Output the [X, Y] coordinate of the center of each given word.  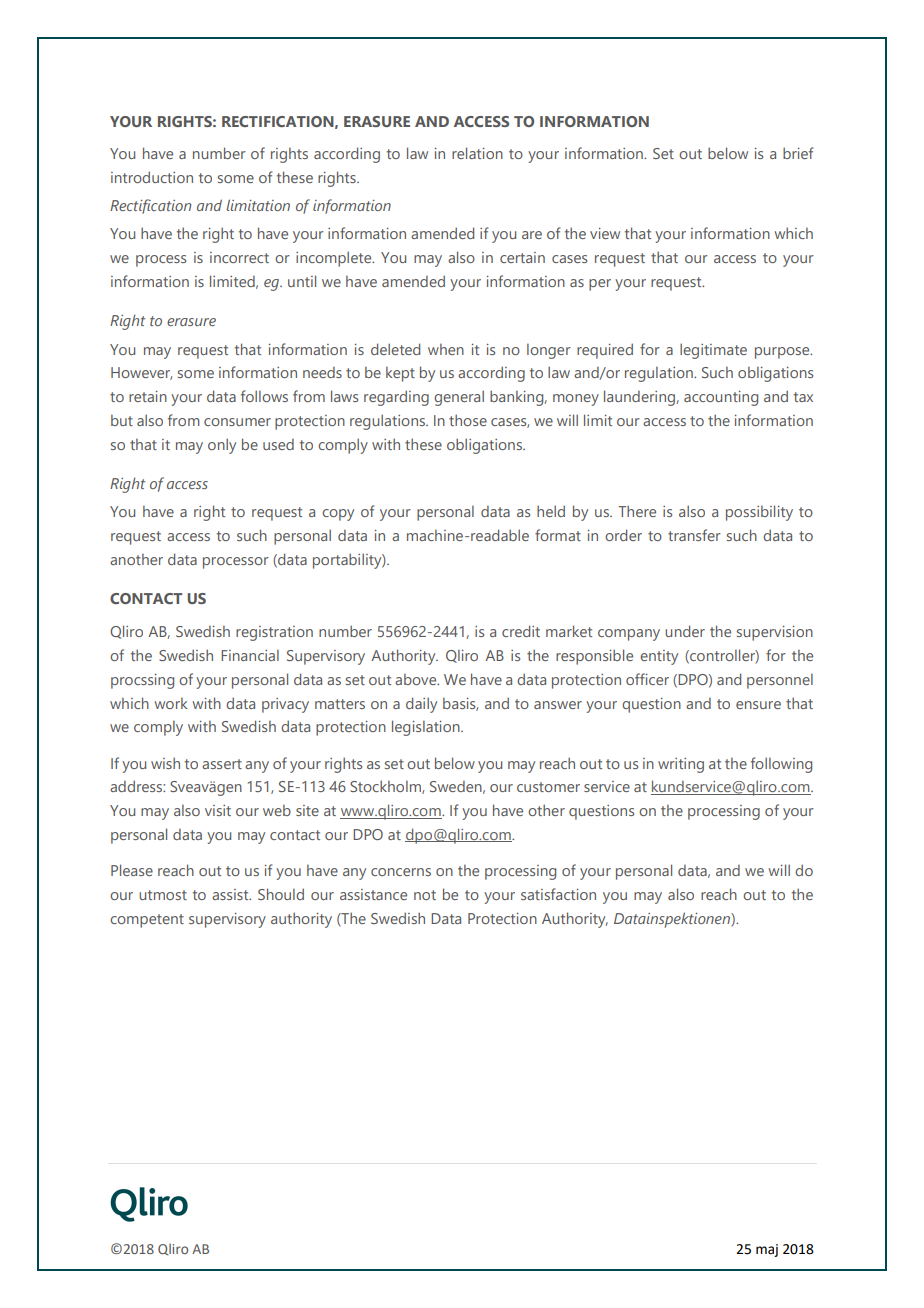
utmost [163, 895]
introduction [152, 177]
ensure [758, 705]
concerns [401, 872]
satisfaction [558, 894]
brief [798, 153]
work [171, 703]
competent [147, 921]
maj [767, 1250]
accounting [721, 398]
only [222, 446]
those [468, 420]
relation [477, 153]
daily [421, 705]
